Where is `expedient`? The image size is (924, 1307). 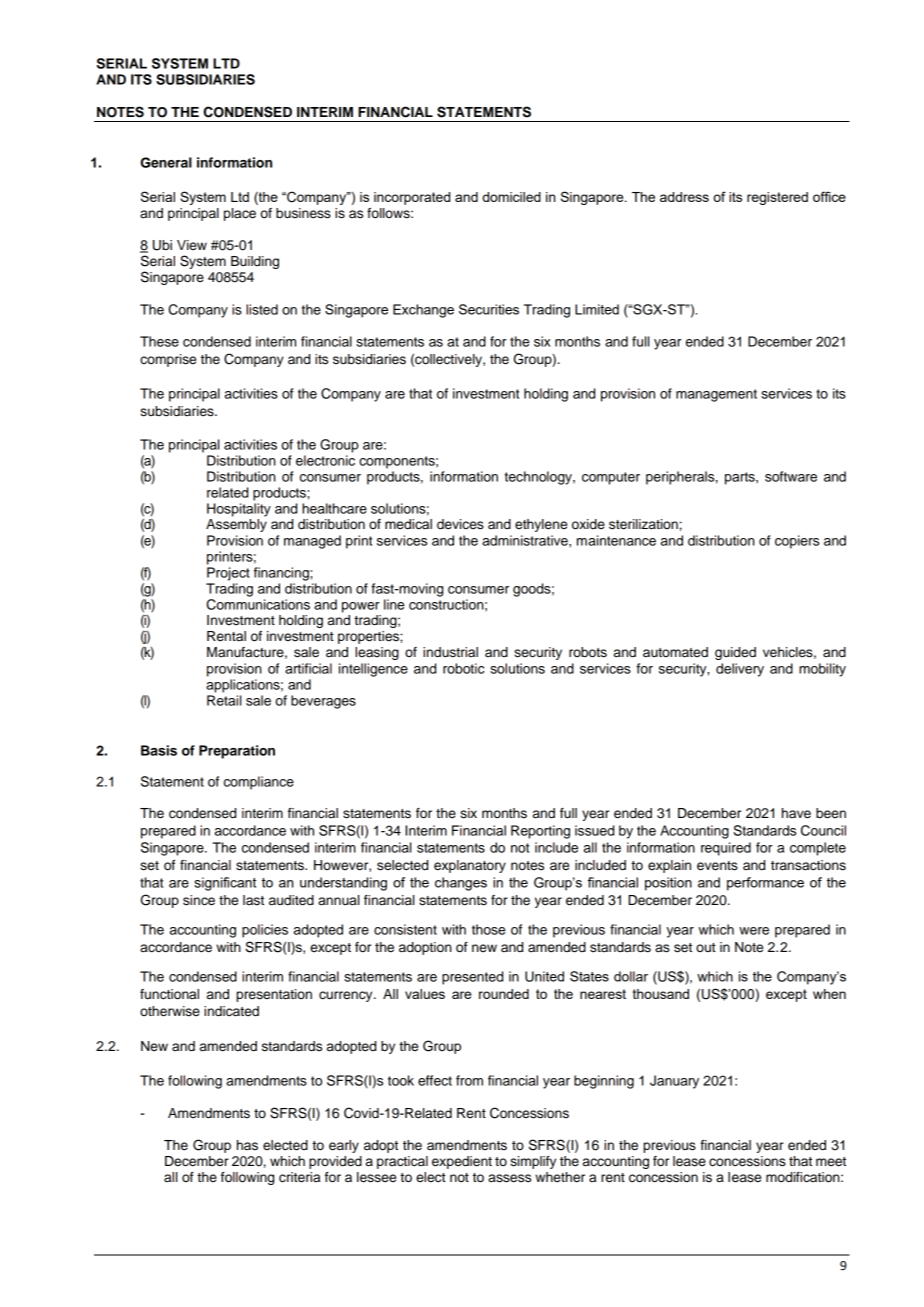 expedient is located at coordinates (462, 1162).
